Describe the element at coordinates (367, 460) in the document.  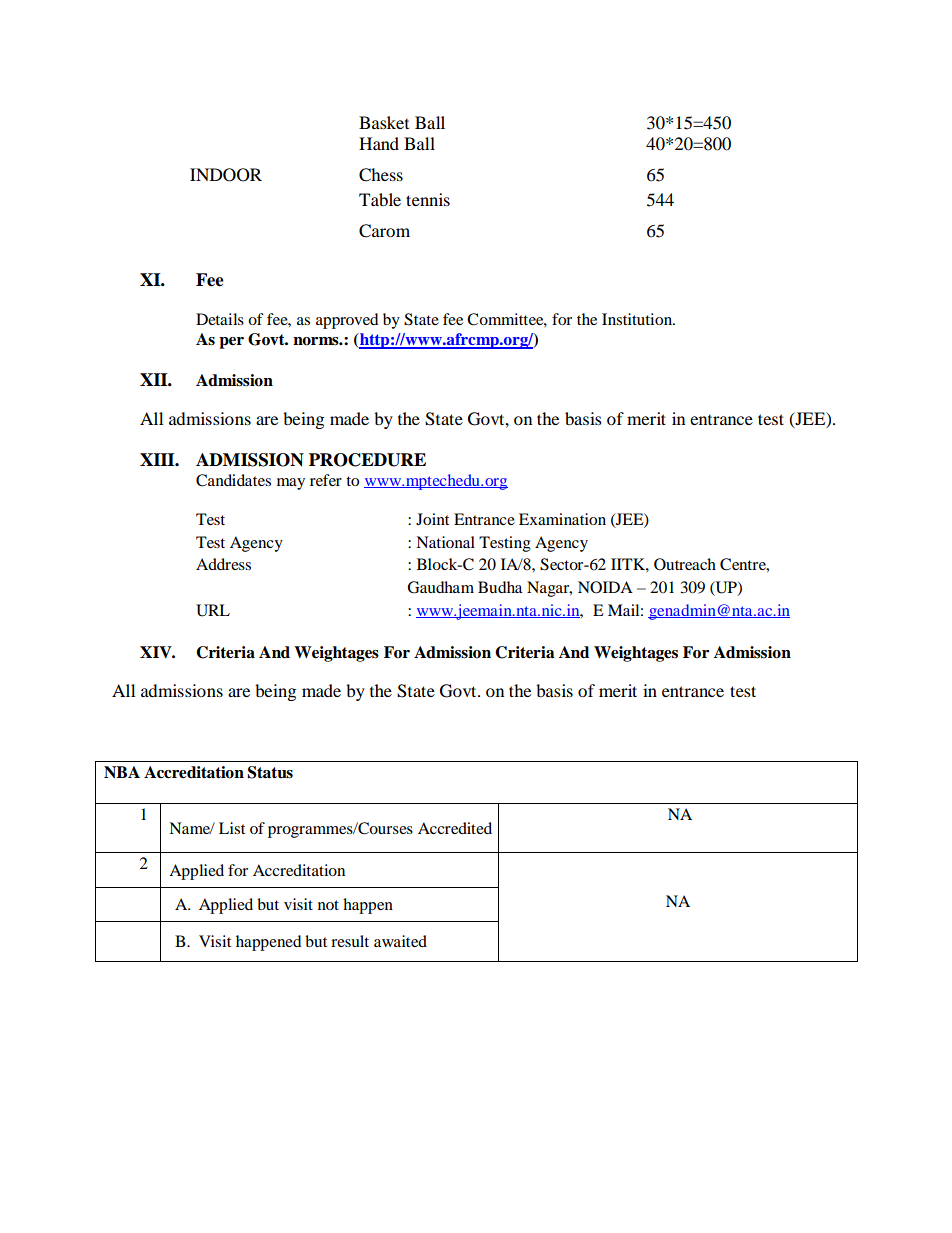
I see `PROCEDURE` at that location.
